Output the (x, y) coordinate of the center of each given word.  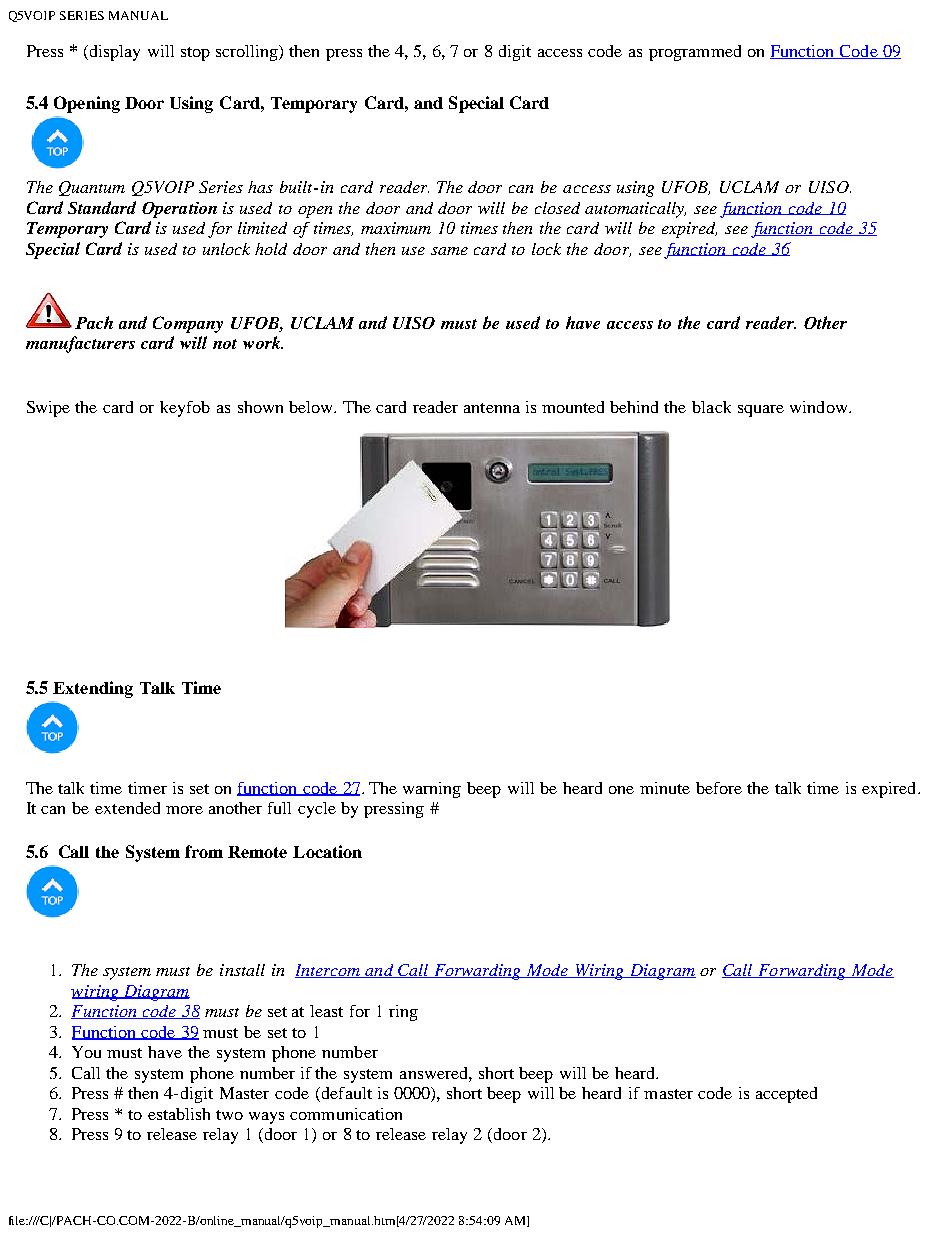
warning (432, 790)
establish (179, 1114)
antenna (492, 408)
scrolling (248, 53)
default (345, 1094)
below (312, 407)
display (113, 53)
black (711, 407)
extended (127, 808)
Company (188, 324)
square (761, 411)
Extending (93, 689)
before (719, 788)
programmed (695, 53)
